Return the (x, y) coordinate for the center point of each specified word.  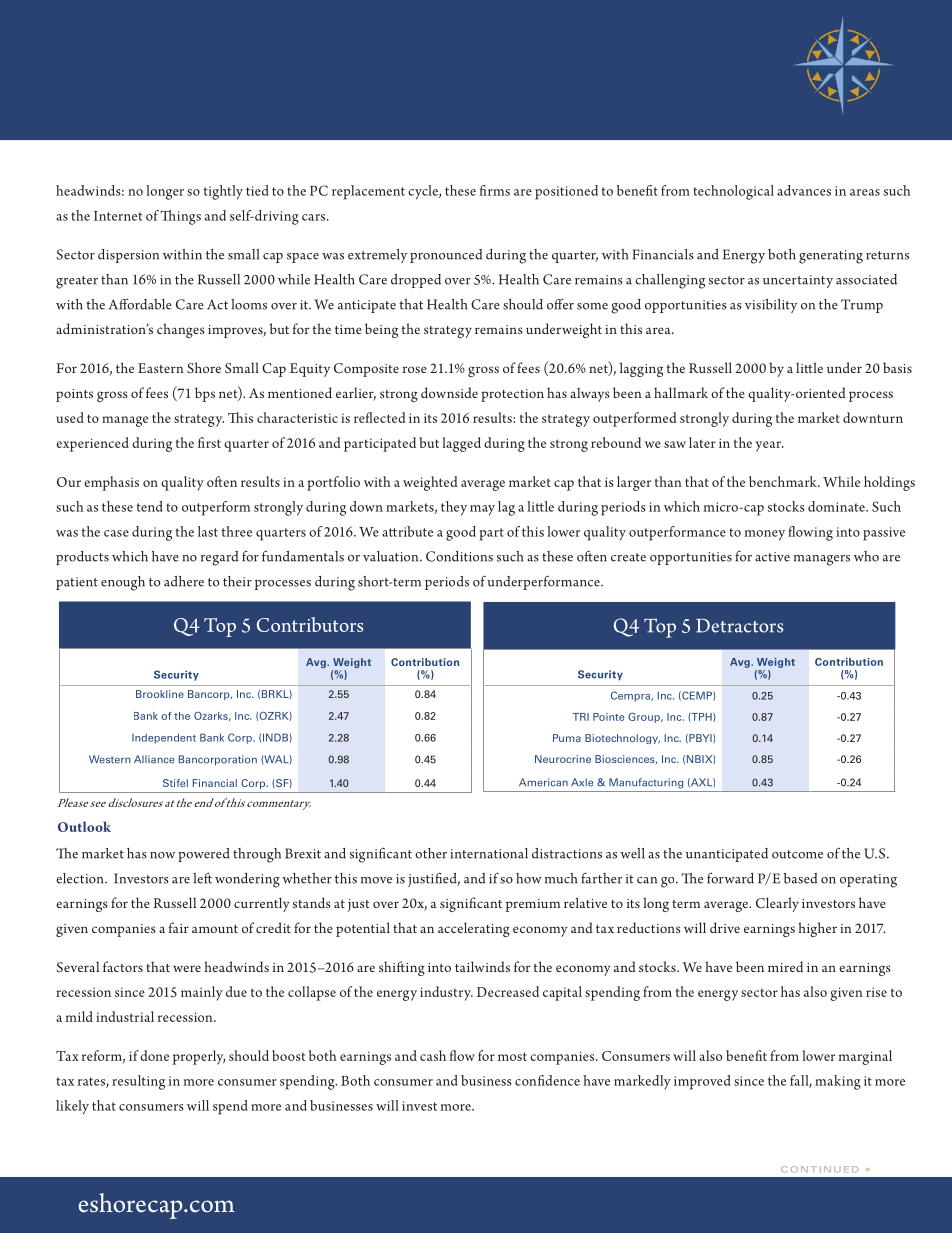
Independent (164, 738)
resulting (138, 1082)
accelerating (474, 929)
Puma (567, 738)
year (769, 446)
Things (180, 217)
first (209, 442)
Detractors (739, 626)
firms (494, 190)
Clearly (777, 904)
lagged (461, 444)
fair (179, 927)
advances (804, 190)
